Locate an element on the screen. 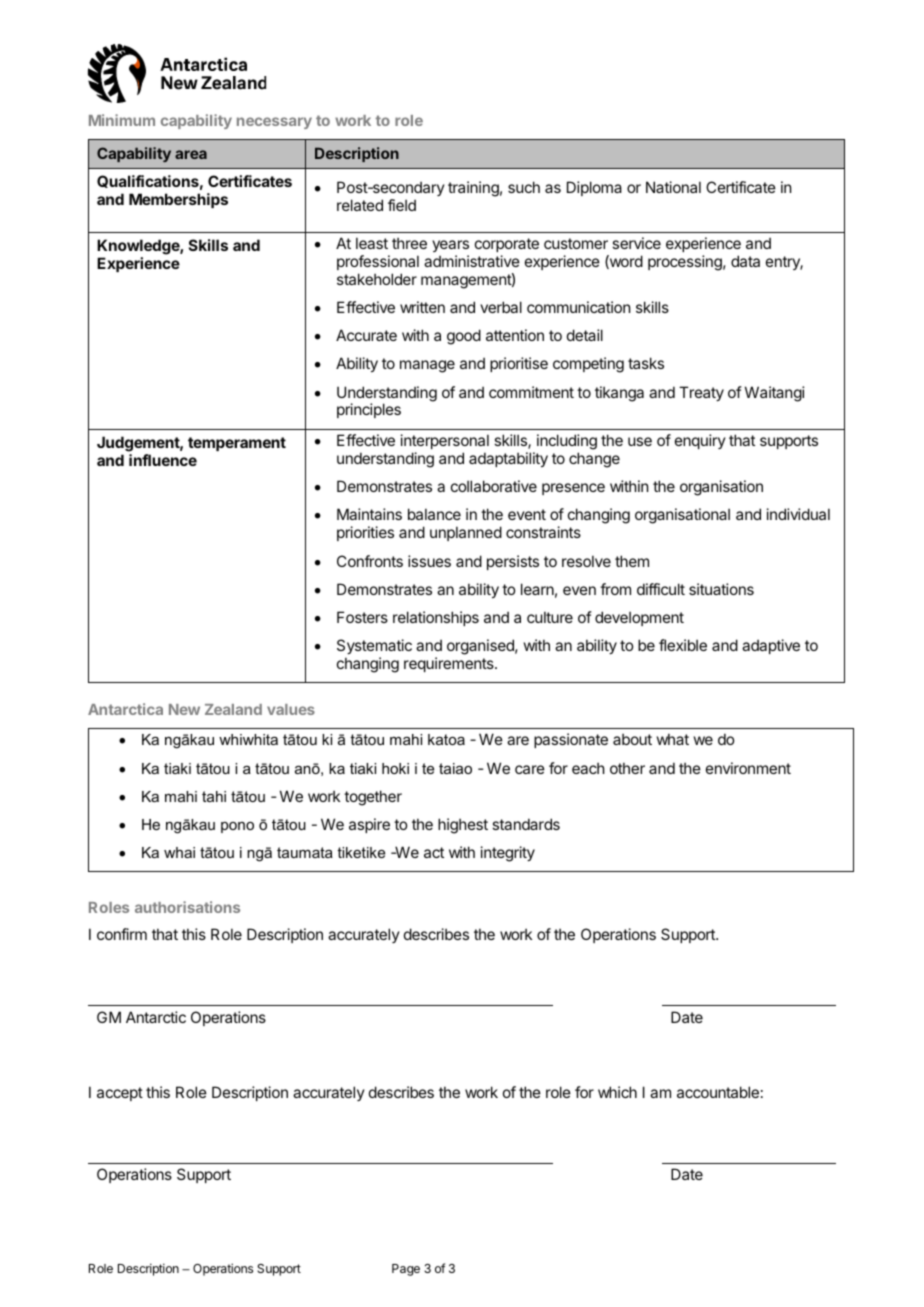  accountable is located at coordinates (718, 1092).
